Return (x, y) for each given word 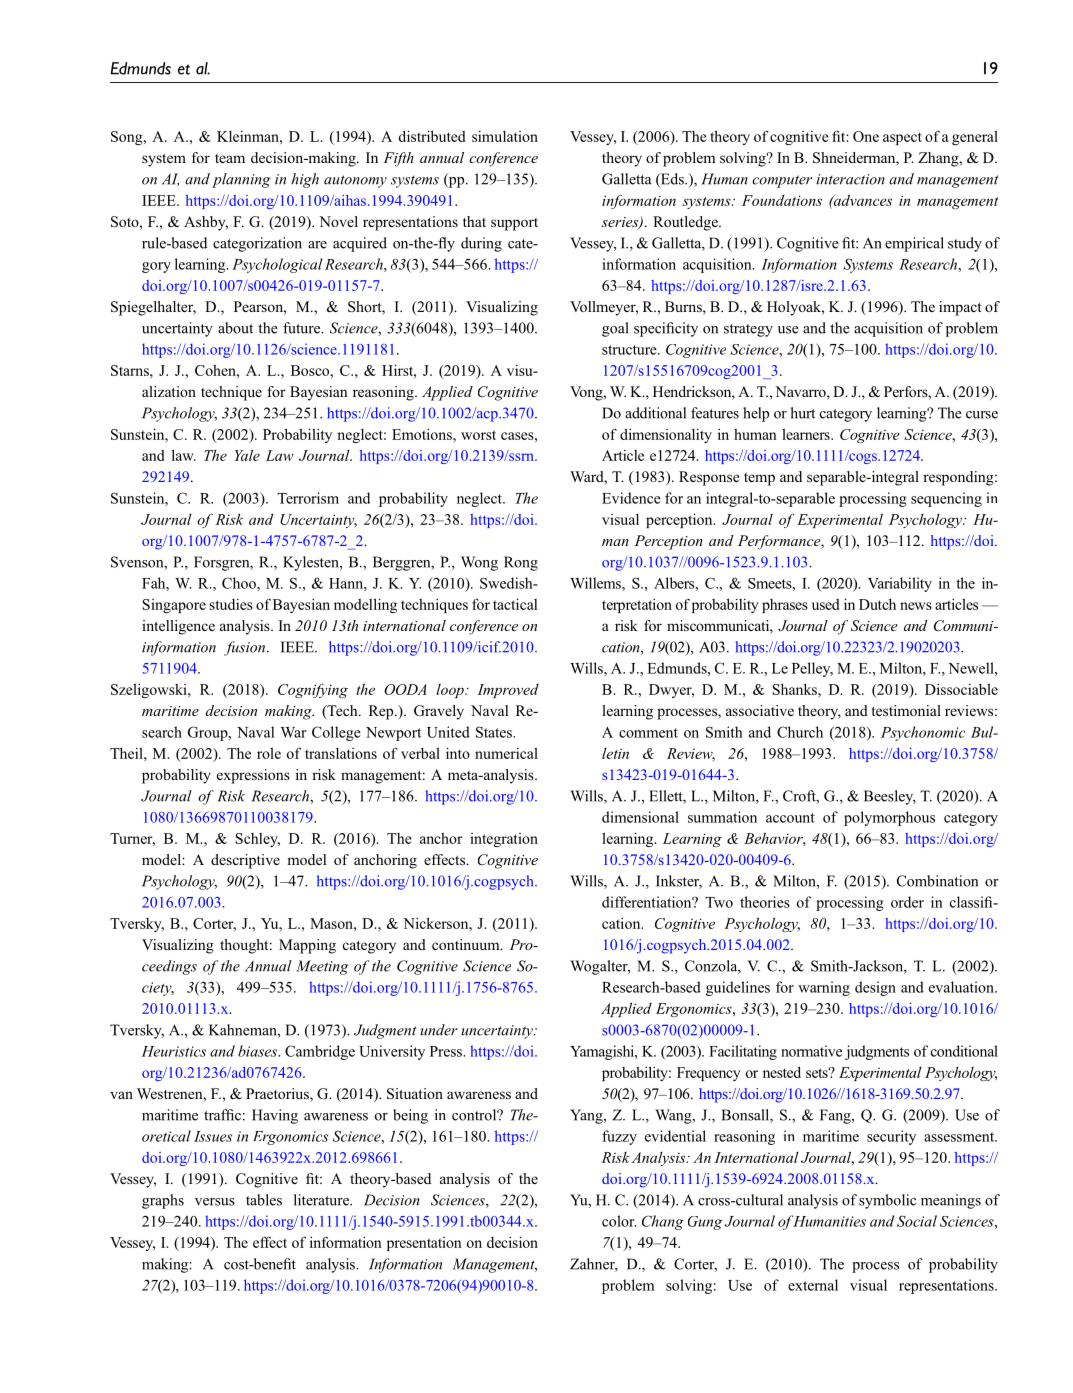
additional (655, 413)
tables (264, 1200)
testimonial (906, 710)
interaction (850, 179)
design (875, 988)
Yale (247, 455)
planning (241, 180)
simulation (505, 136)
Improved (508, 691)
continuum (467, 944)
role (269, 753)
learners (807, 434)
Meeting (322, 967)
